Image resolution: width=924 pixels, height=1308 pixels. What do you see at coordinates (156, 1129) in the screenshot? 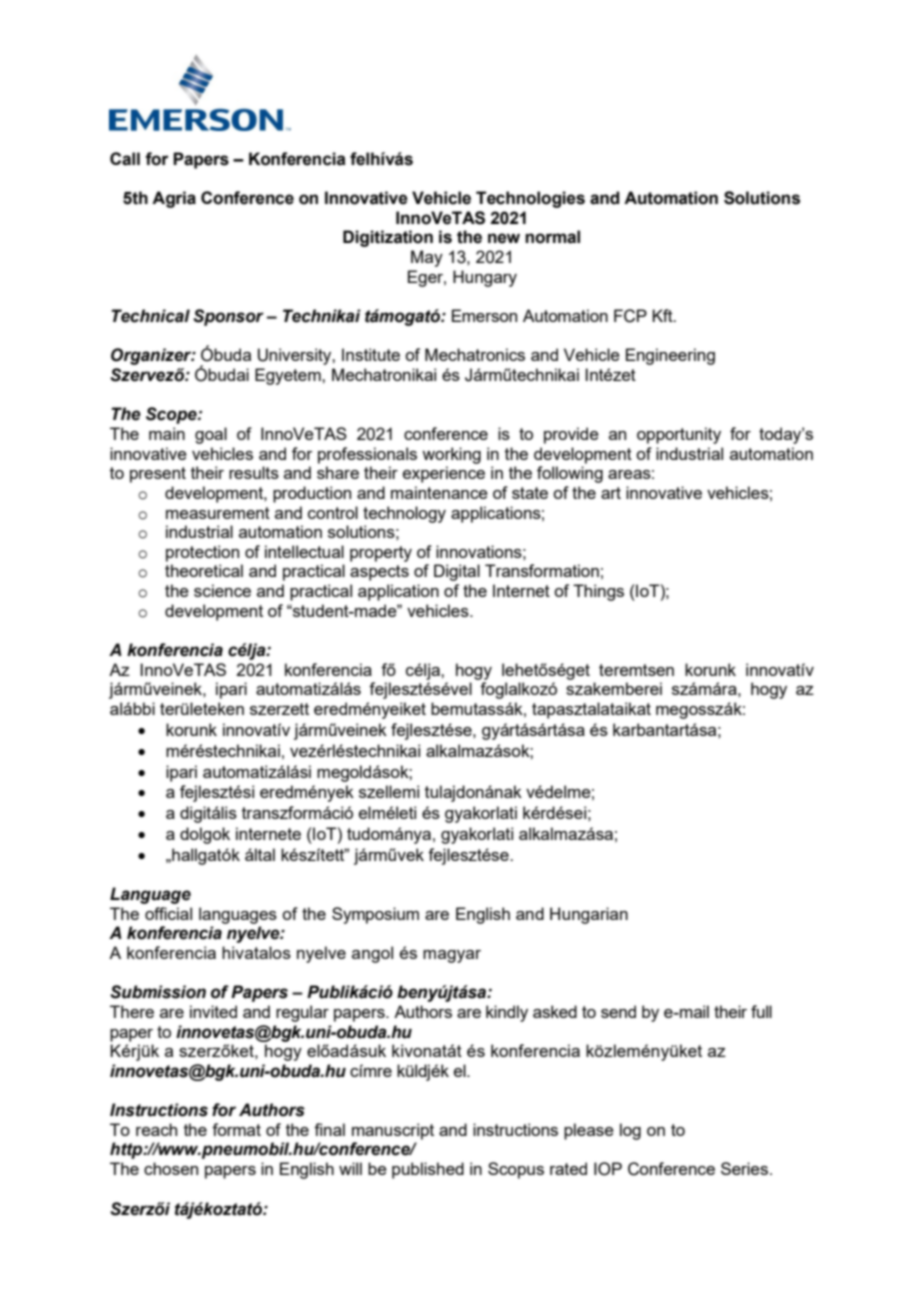
I see `reach` at bounding box center [156, 1129].
